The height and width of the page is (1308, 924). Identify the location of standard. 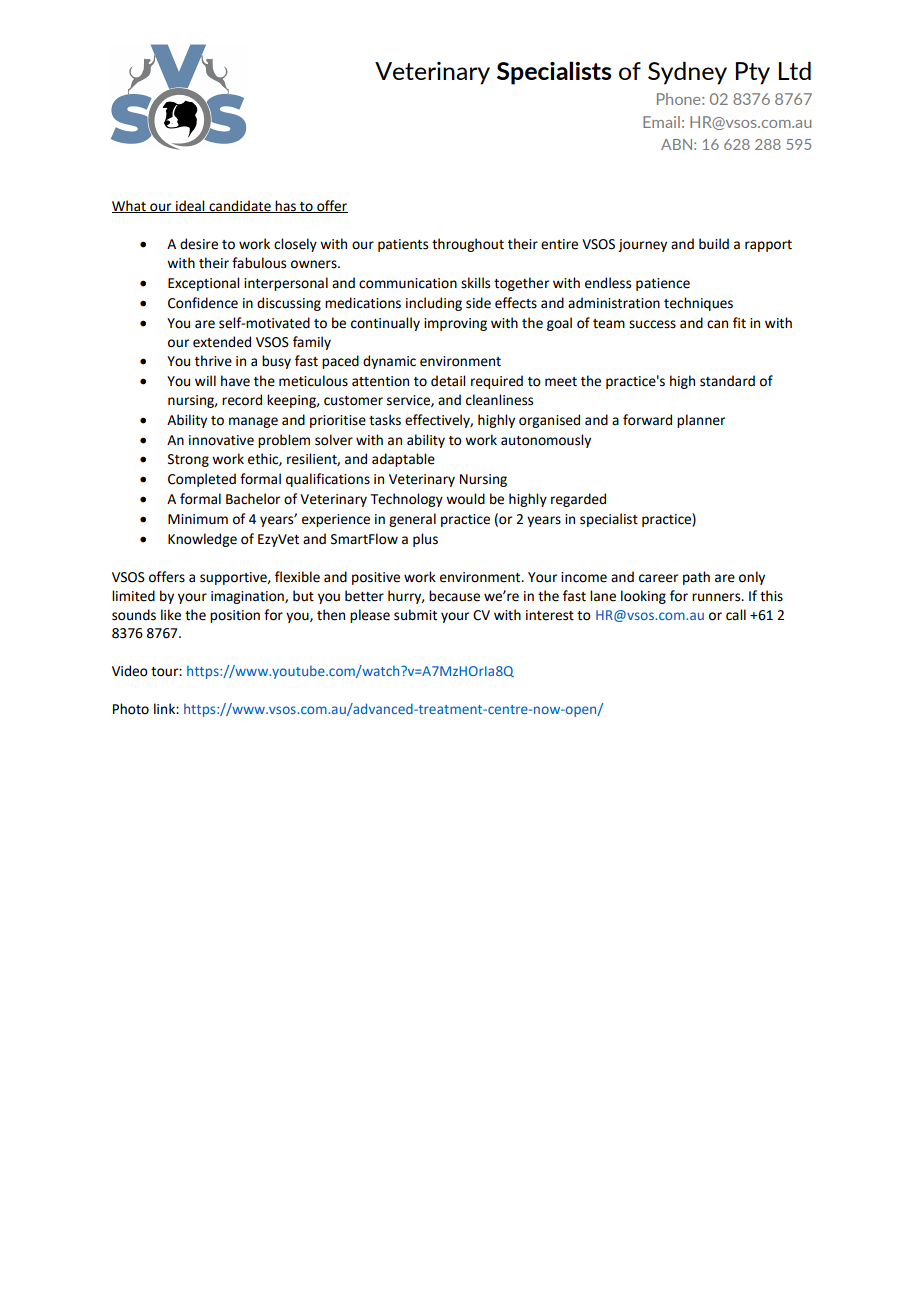
(727, 381).
